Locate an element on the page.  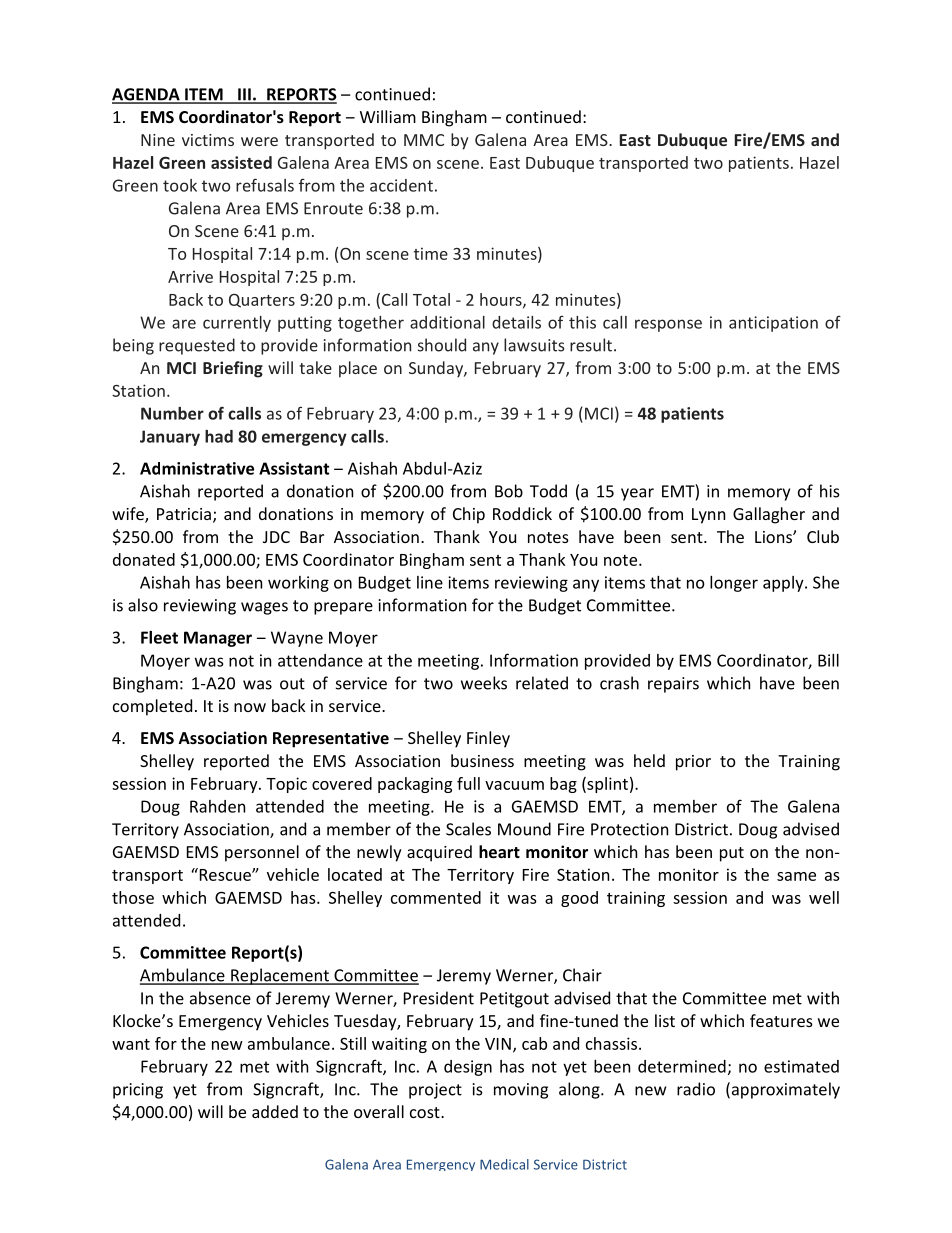
anticipation is located at coordinates (773, 324).
